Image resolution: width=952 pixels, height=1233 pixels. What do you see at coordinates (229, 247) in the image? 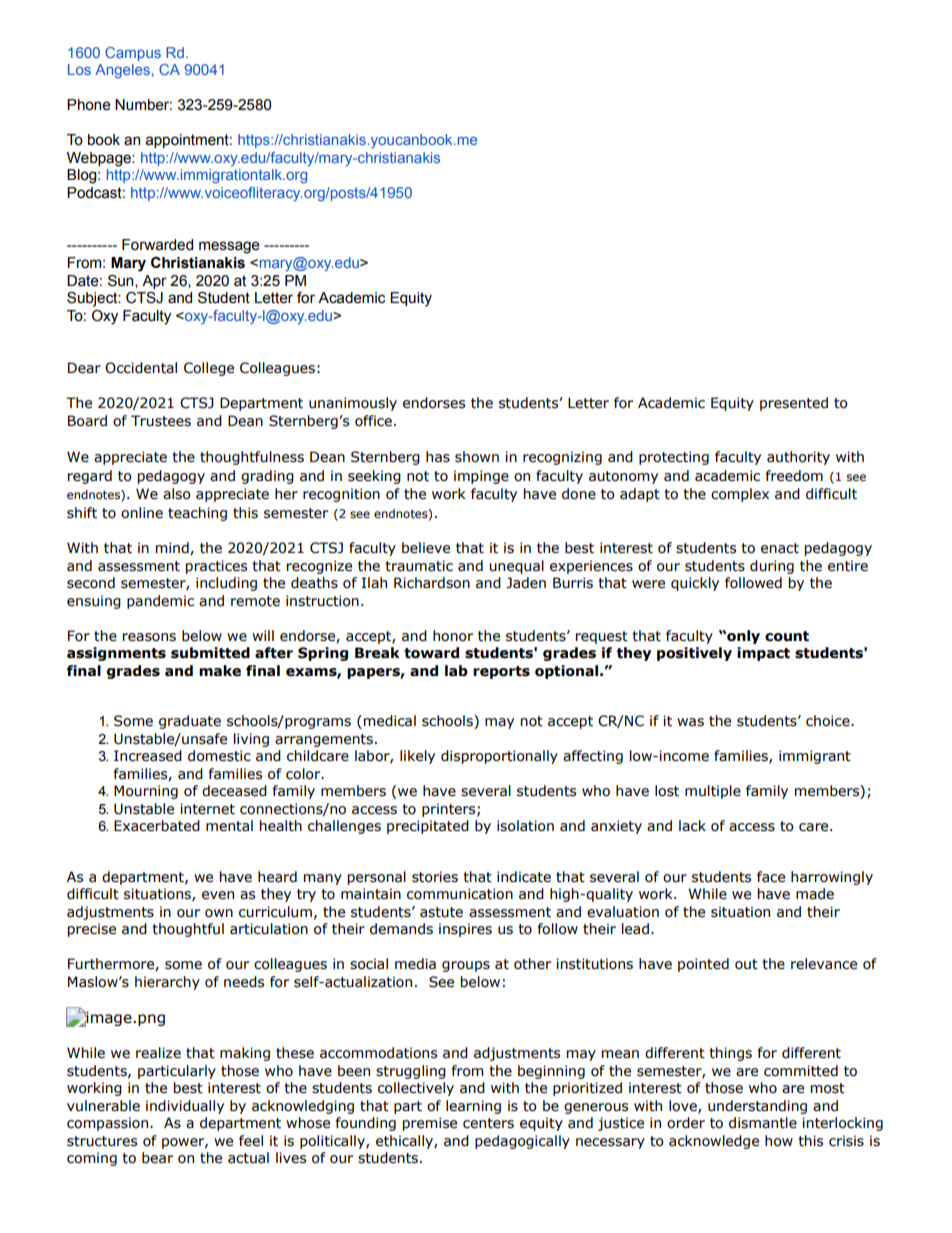
I see `message` at bounding box center [229, 247].
